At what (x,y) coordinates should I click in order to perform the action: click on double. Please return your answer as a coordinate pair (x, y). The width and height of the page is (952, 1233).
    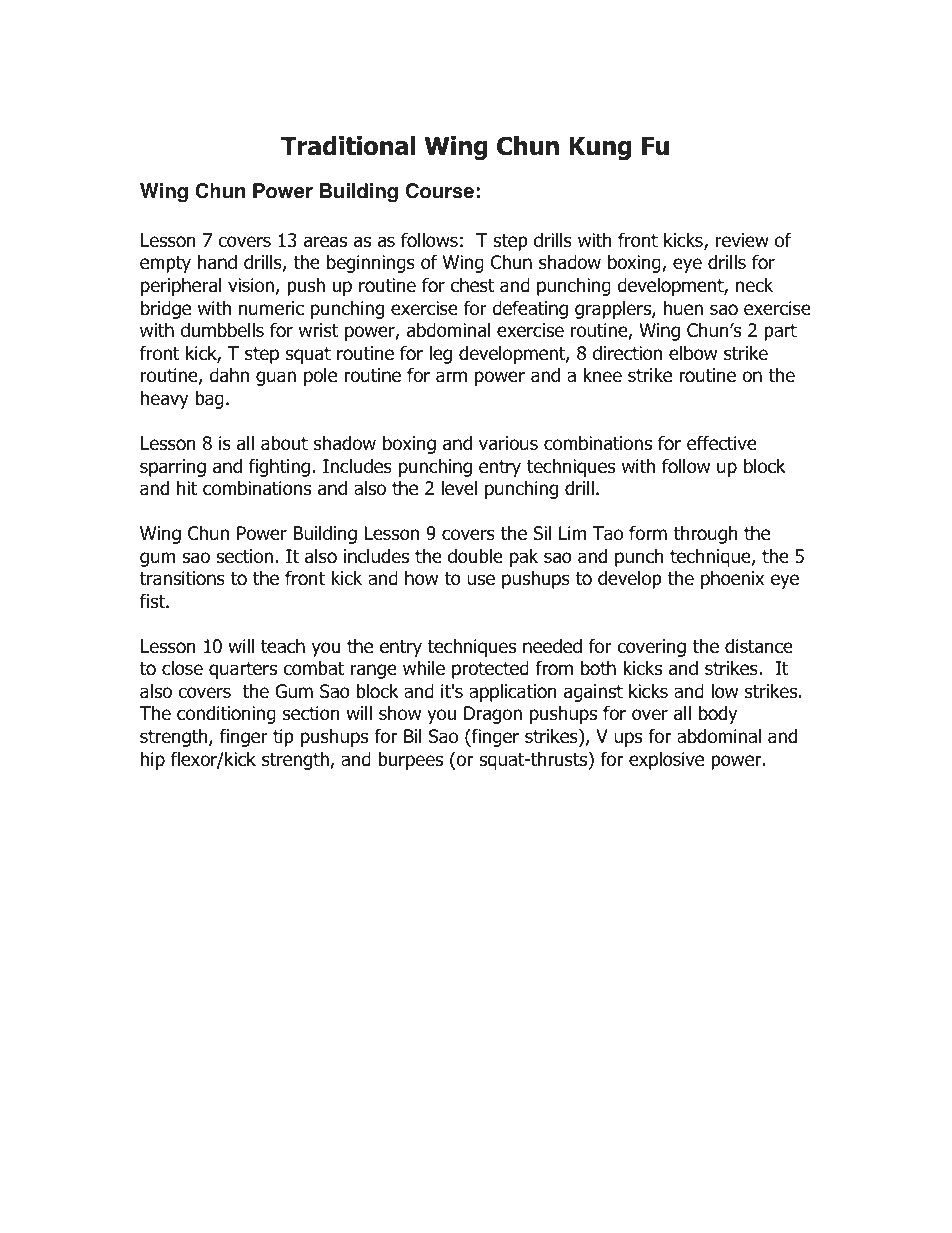
    Looking at the image, I should click on (475, 556).
